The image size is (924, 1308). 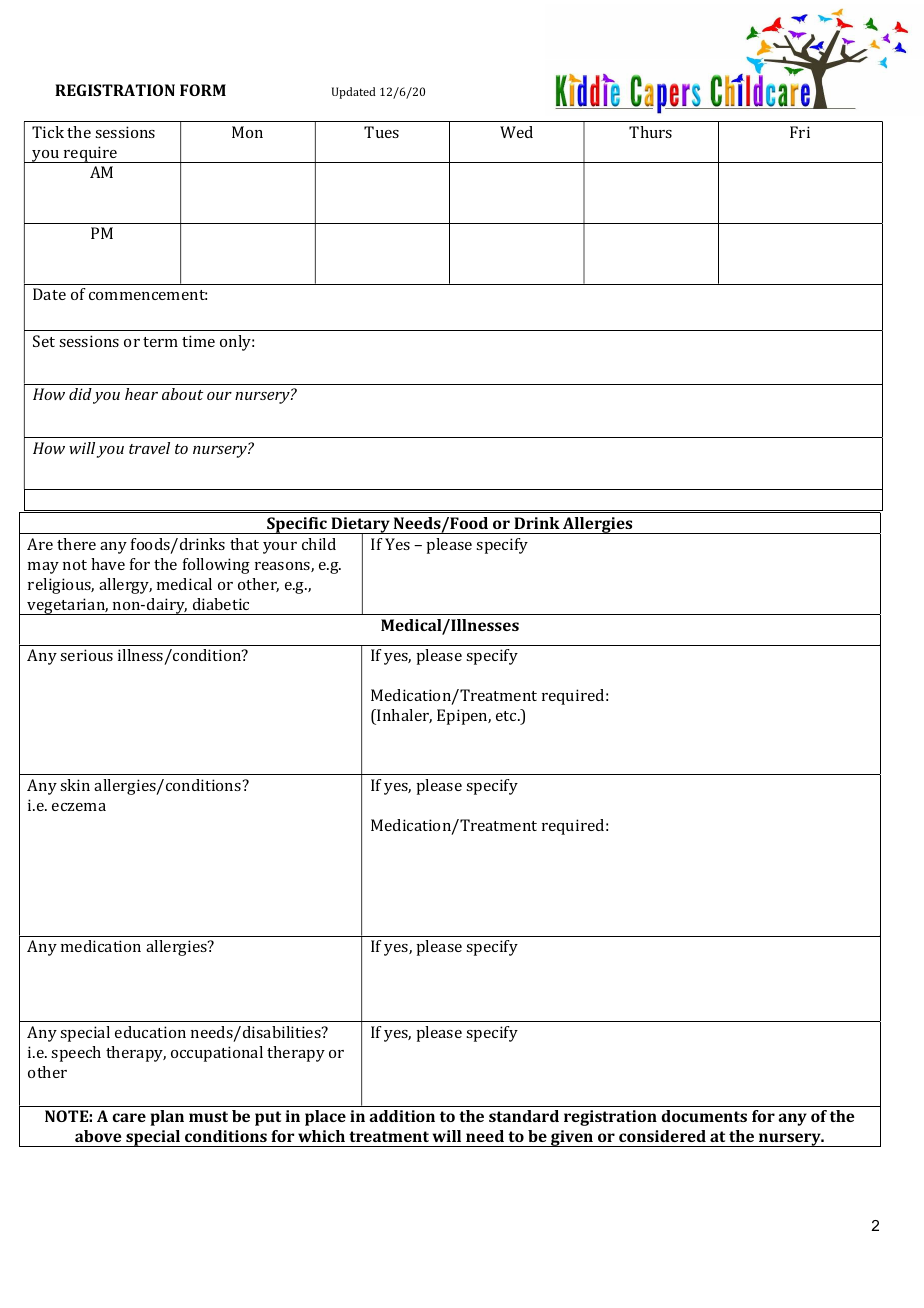 What do you see at coordinates (381, 132) in the document?
I see `Tues` at bounding box center [381, 132].
